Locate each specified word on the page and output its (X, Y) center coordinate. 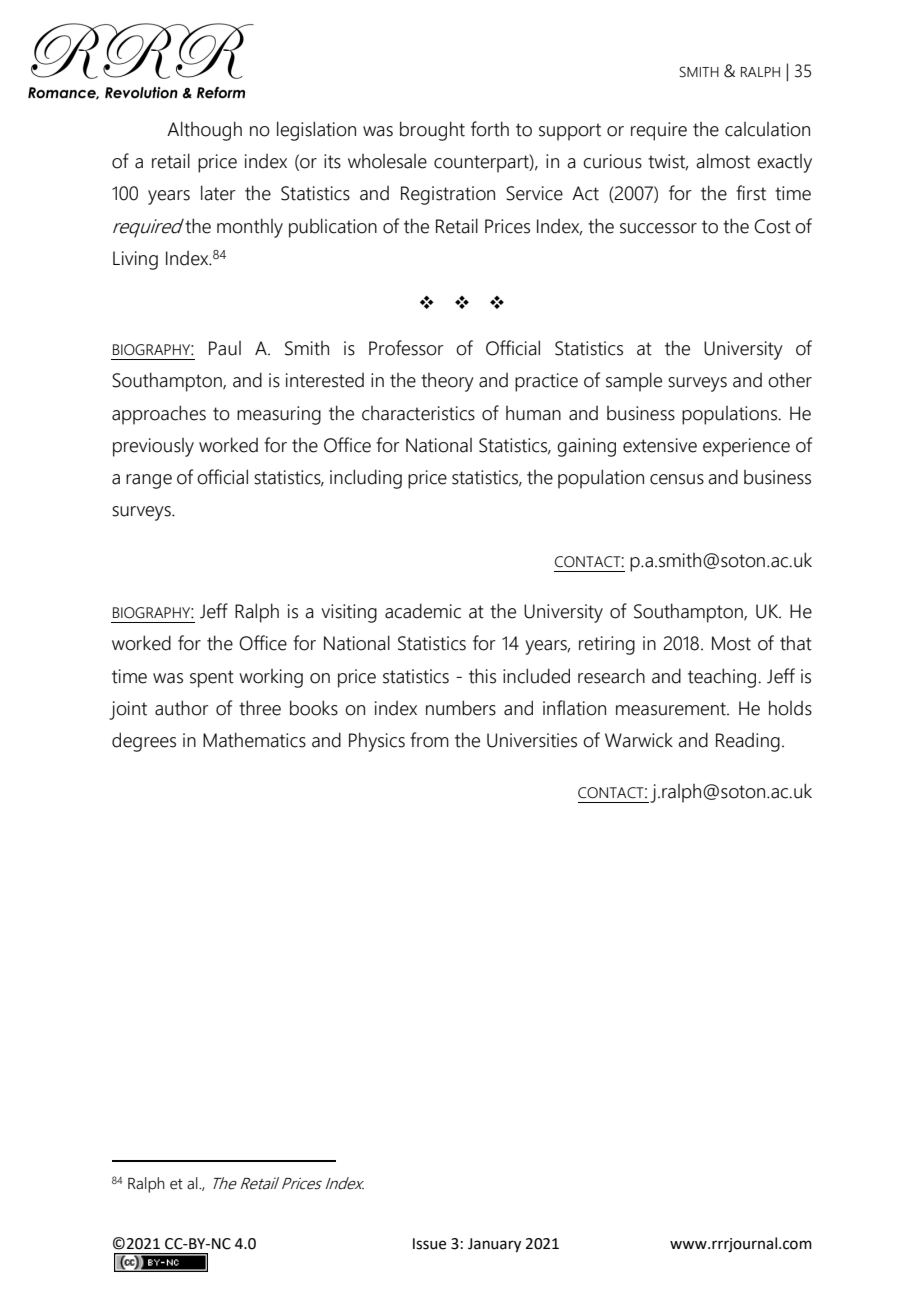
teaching (723, 678)
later (218, 193)
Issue (429, 1244)
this (482, 676)
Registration (448, 195)
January (494, 1245)
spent (212, 679)
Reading (748, 742)
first (751, 193)
